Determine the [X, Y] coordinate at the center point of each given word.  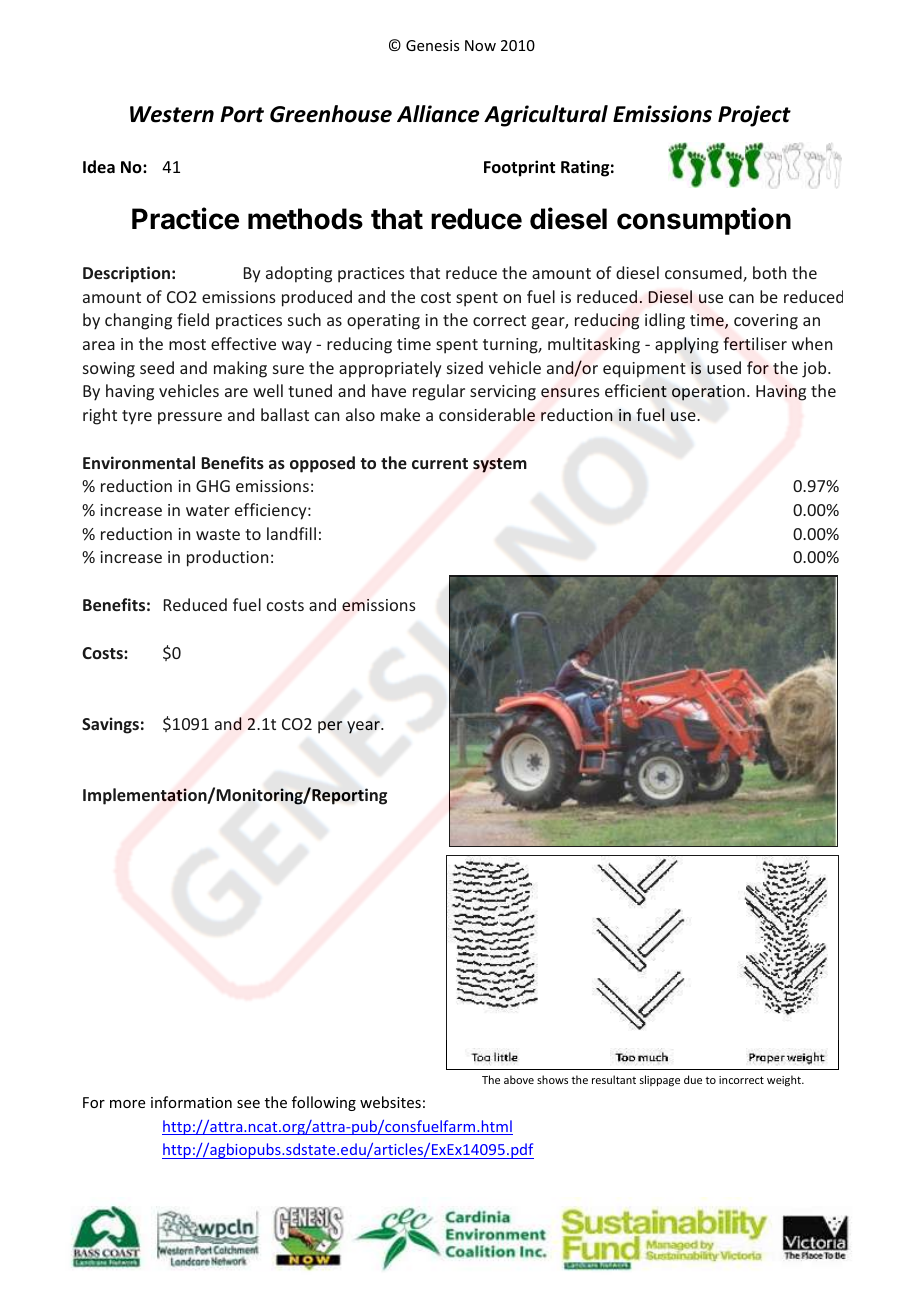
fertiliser [755, 343]
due [693, 1079]
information [191, 1102]
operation [708, 393]
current [440, 463]
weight [785, 1081]
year [364, 727]
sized [465, 367]
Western [172, 114]
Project [754, 116]
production [227, 558]
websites [390, 1102]
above [519, 1079]
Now [480, 45]
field [193, 319]
